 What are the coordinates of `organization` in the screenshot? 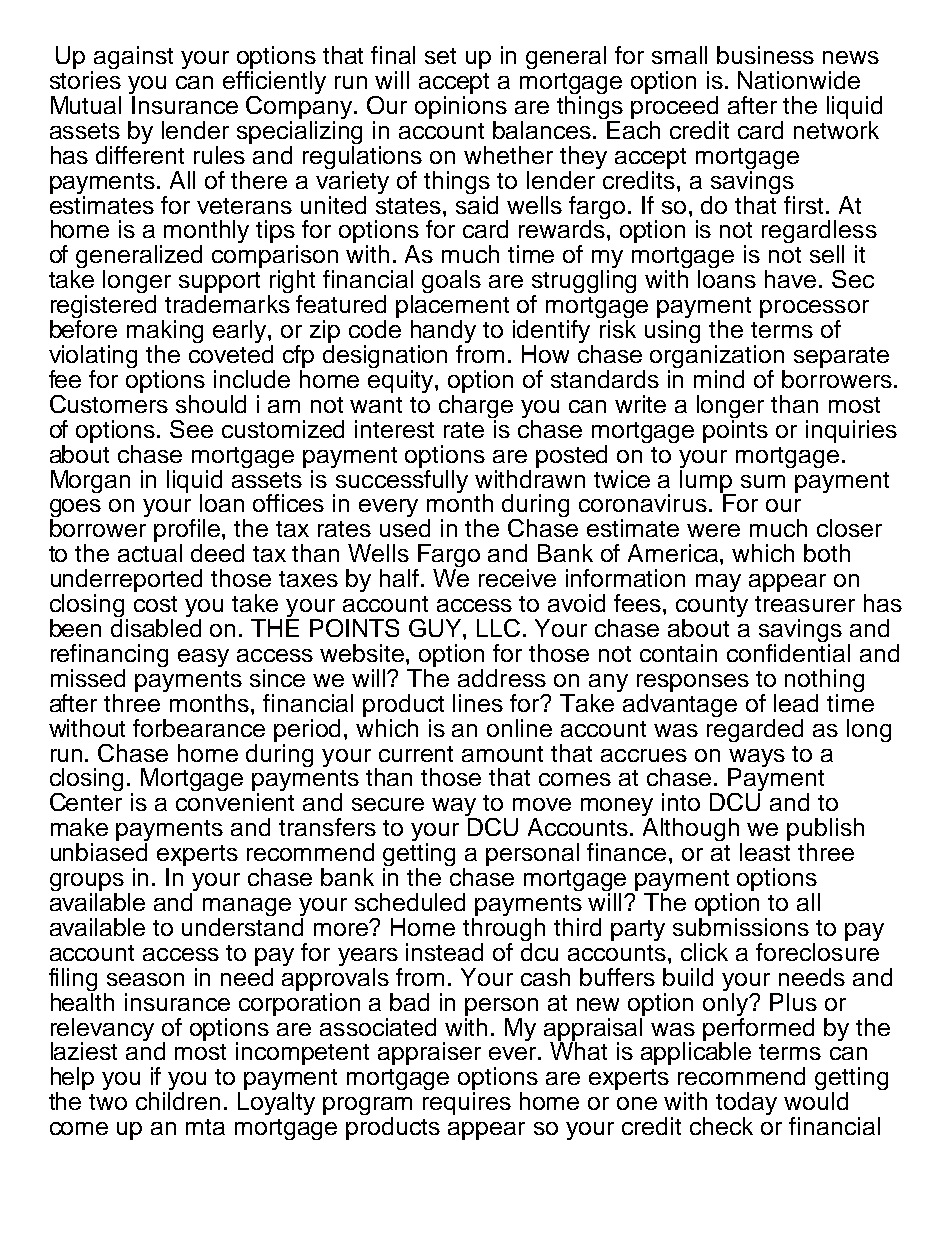 It's located at (717, 358).
